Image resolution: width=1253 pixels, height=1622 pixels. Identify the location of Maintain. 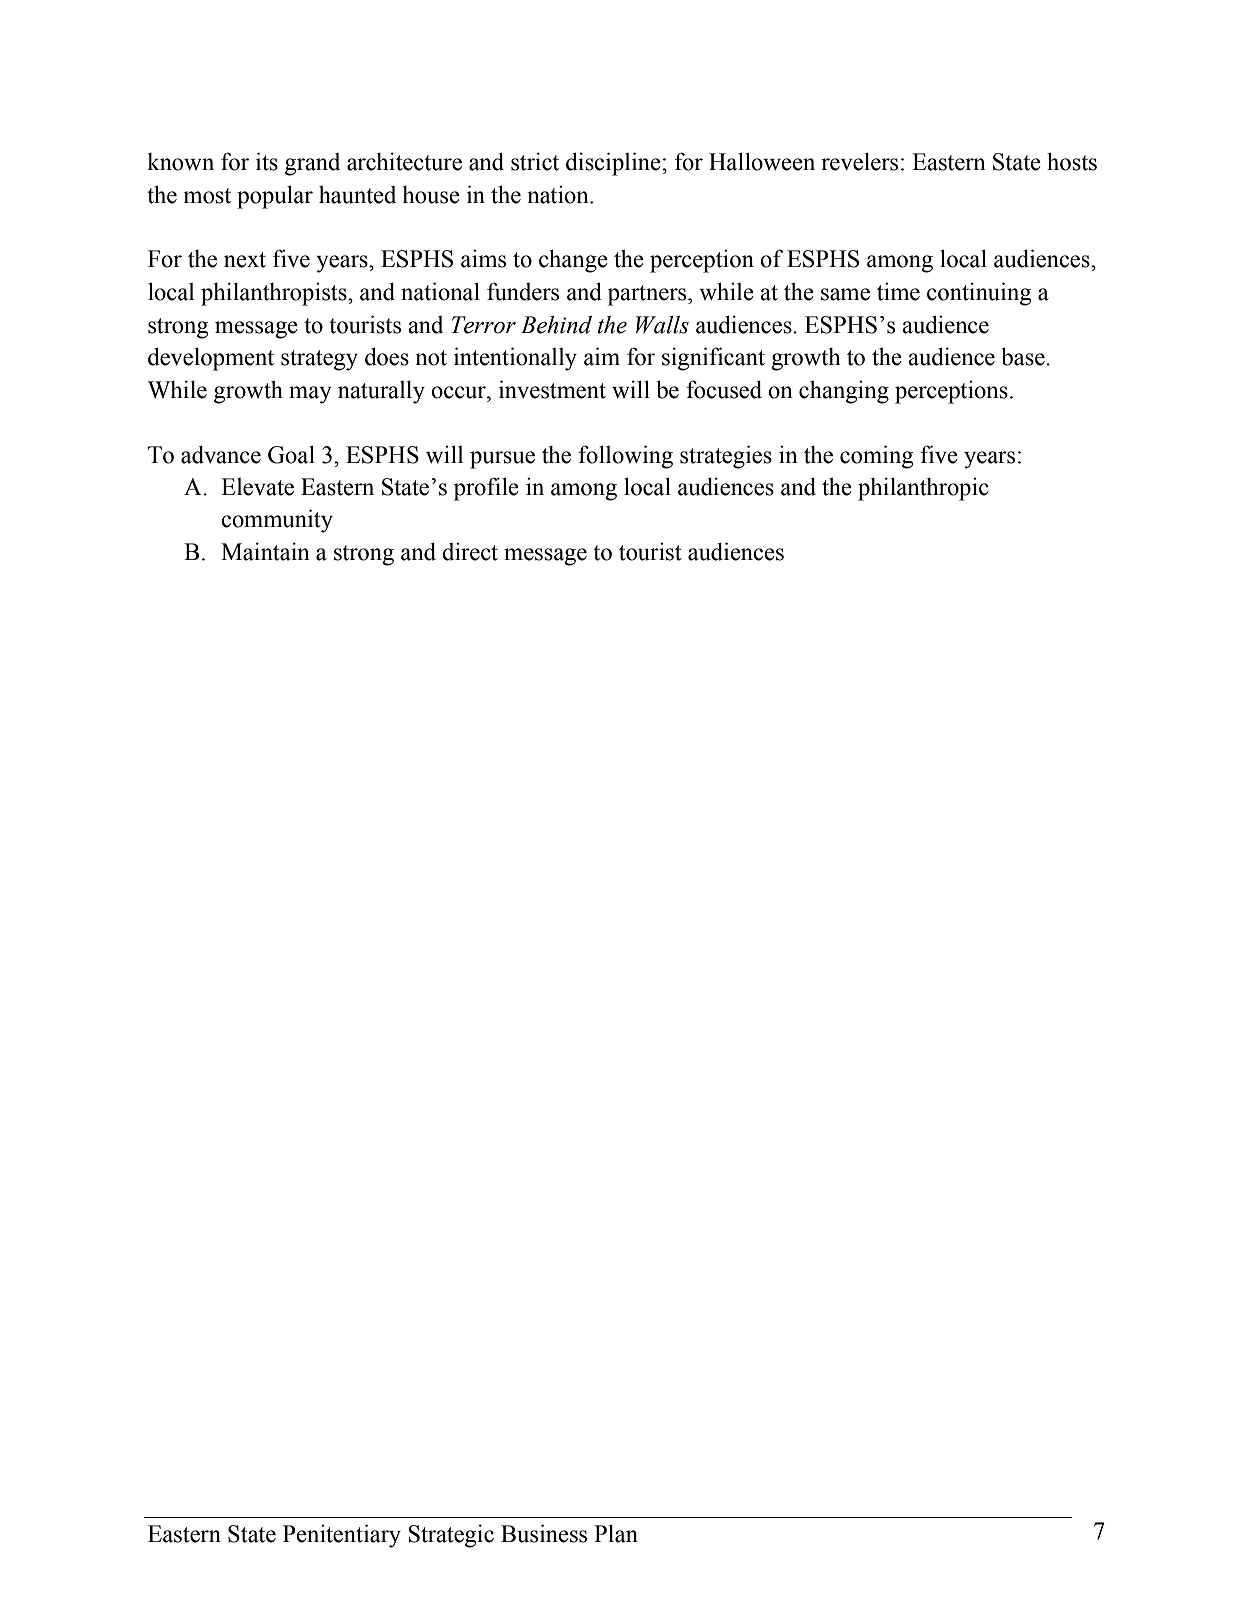
(265, 551).
